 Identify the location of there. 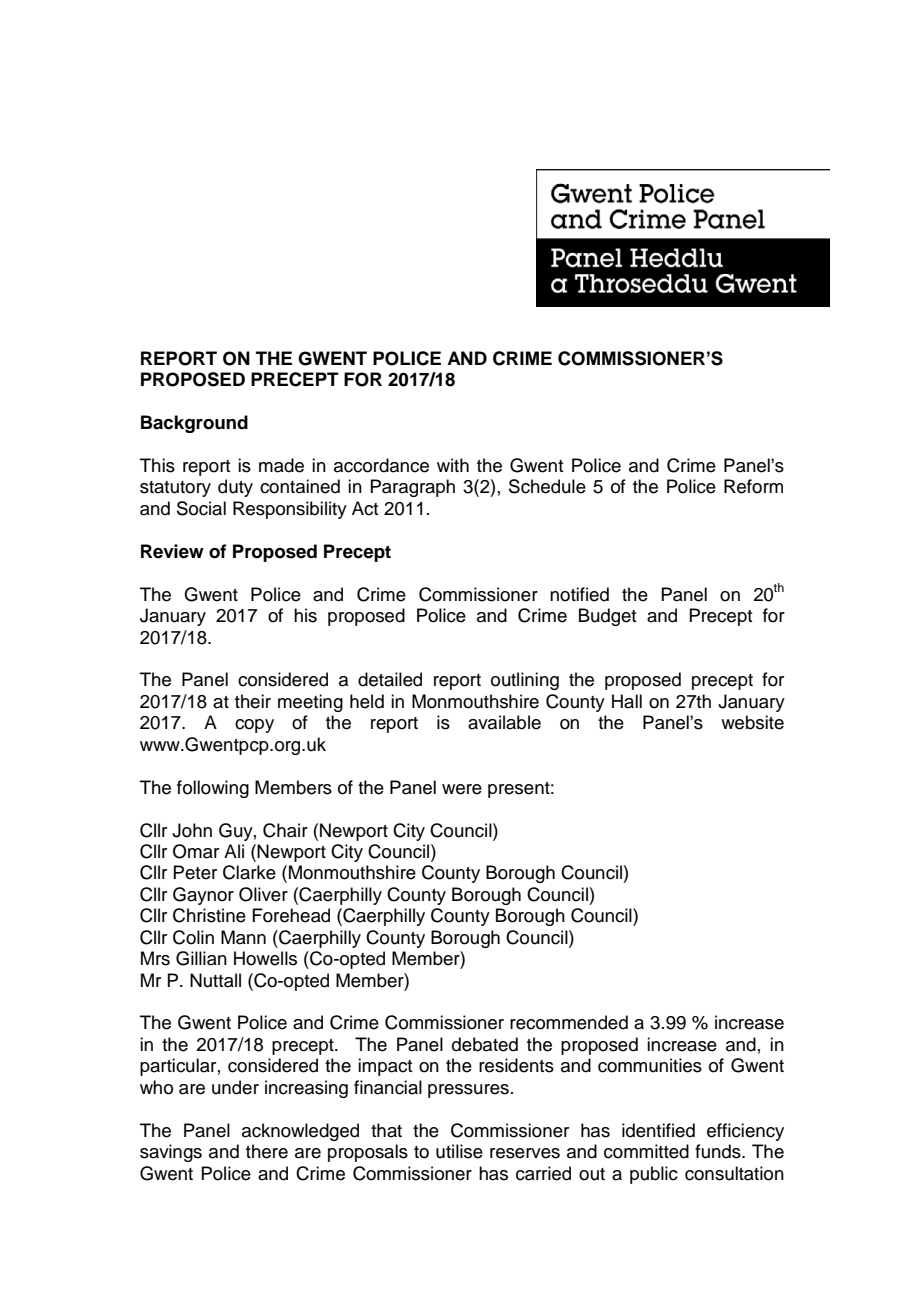
(267, 1151).
